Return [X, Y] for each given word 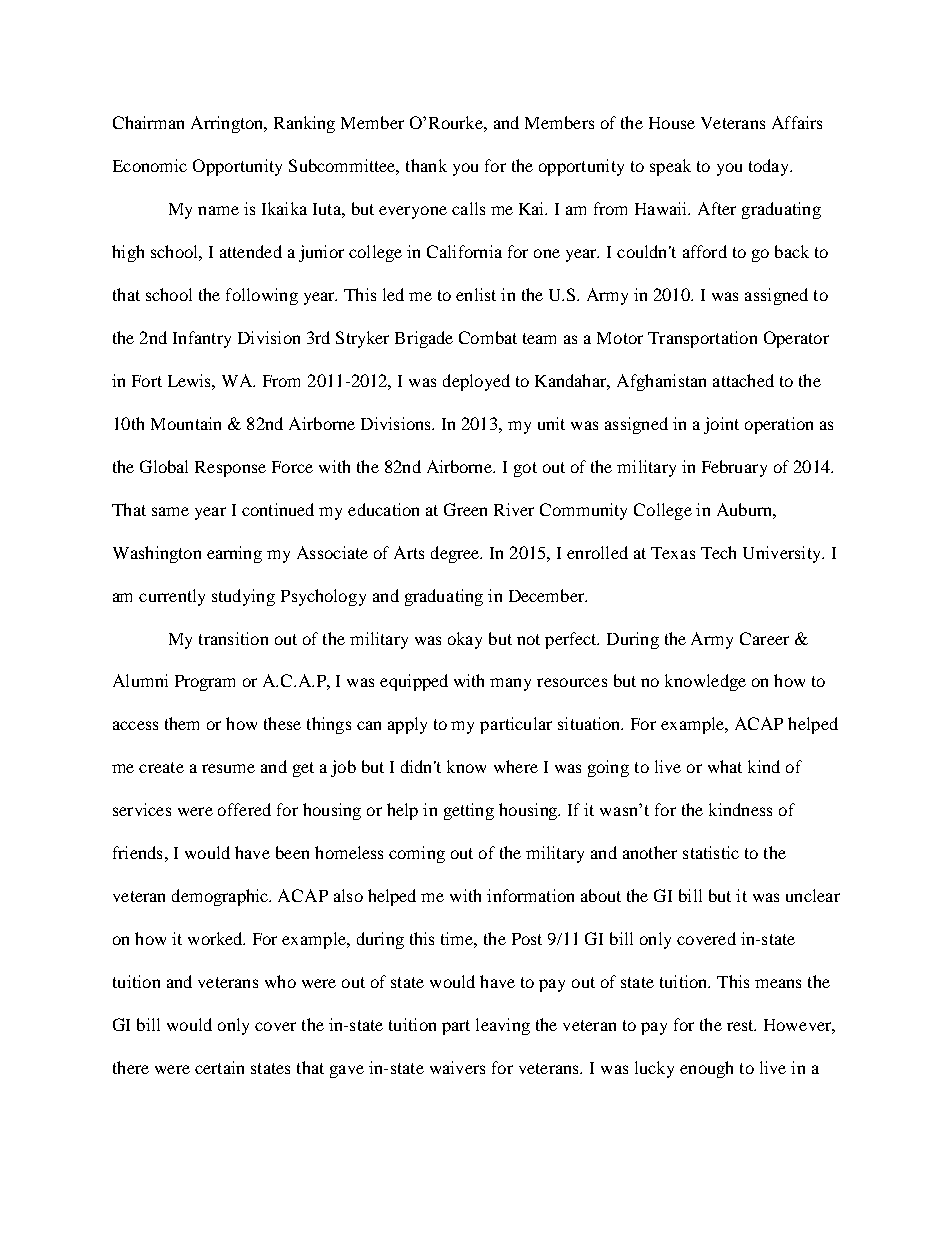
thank [426, 165]
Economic [150, 165]
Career [764, 638]
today [770, 167]
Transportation [702, 339]
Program [205, 683]
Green [465, 509]
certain [219, 1067]
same [170, 511]
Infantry [202, 339]
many [510, 684]
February [734, 468]
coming [417, 854]
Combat [488, 337]
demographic [221, 897]
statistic [711, 852]
